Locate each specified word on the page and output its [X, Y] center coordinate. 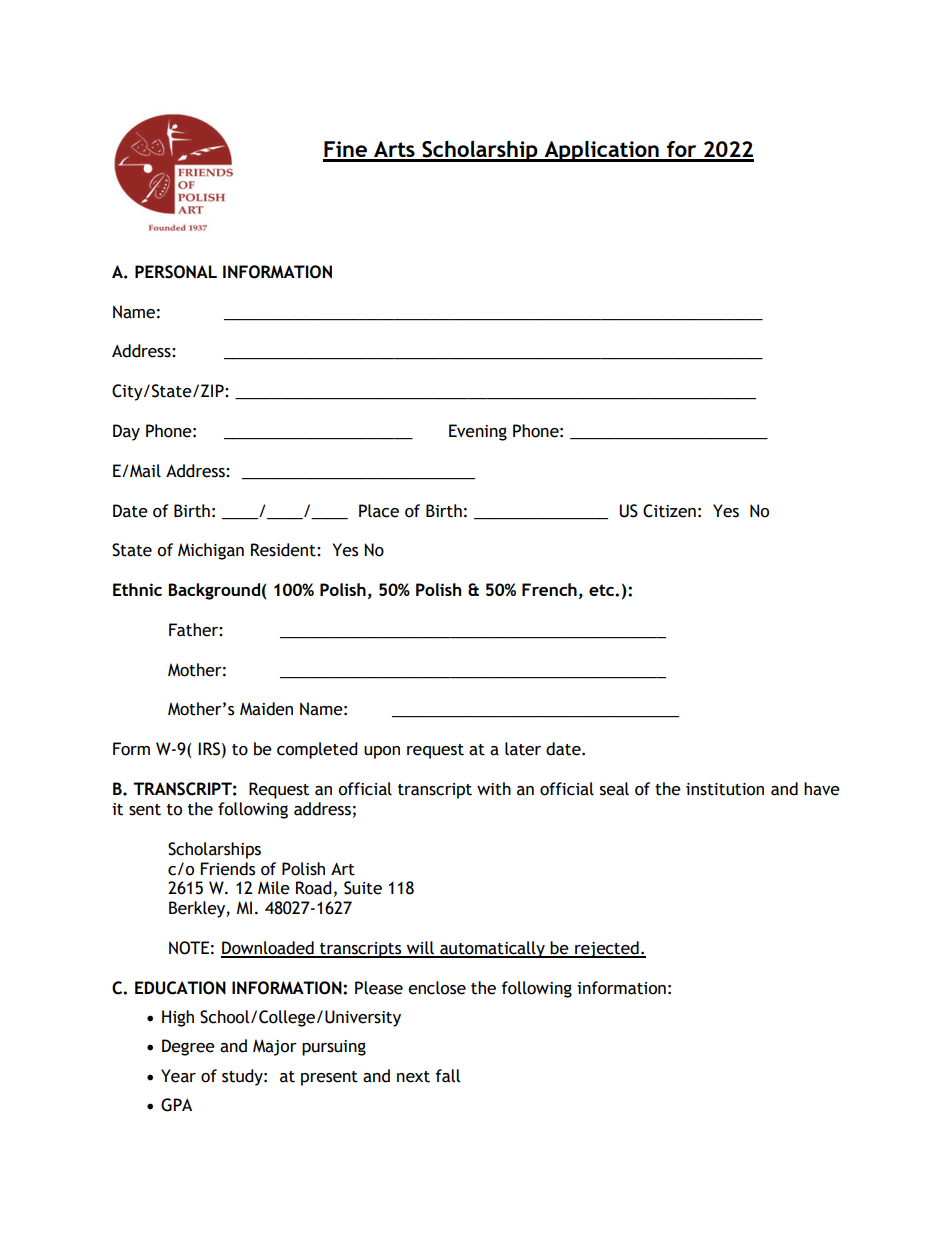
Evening [478, 432]
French [549, 589]
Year [178, 1076]
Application [601, 151]
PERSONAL [176, 272]
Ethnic [137, 589]
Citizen [669, 511]
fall [447, 1076]
